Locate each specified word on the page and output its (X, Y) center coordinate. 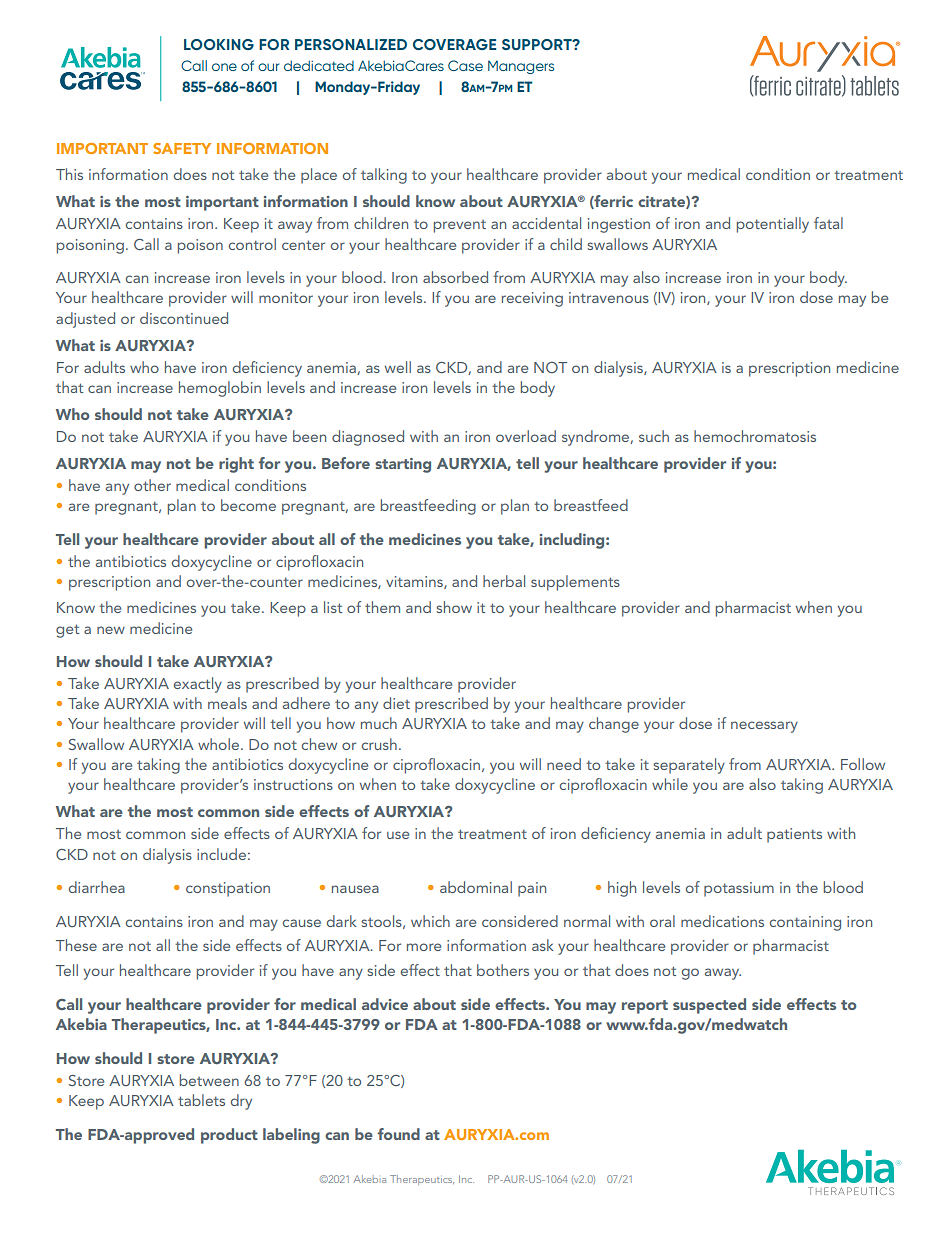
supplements (575, 583)
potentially (773, 225)
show (454, 607)
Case (465, 65)
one (224, 67)
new (111, 630)
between (209, 1080)
